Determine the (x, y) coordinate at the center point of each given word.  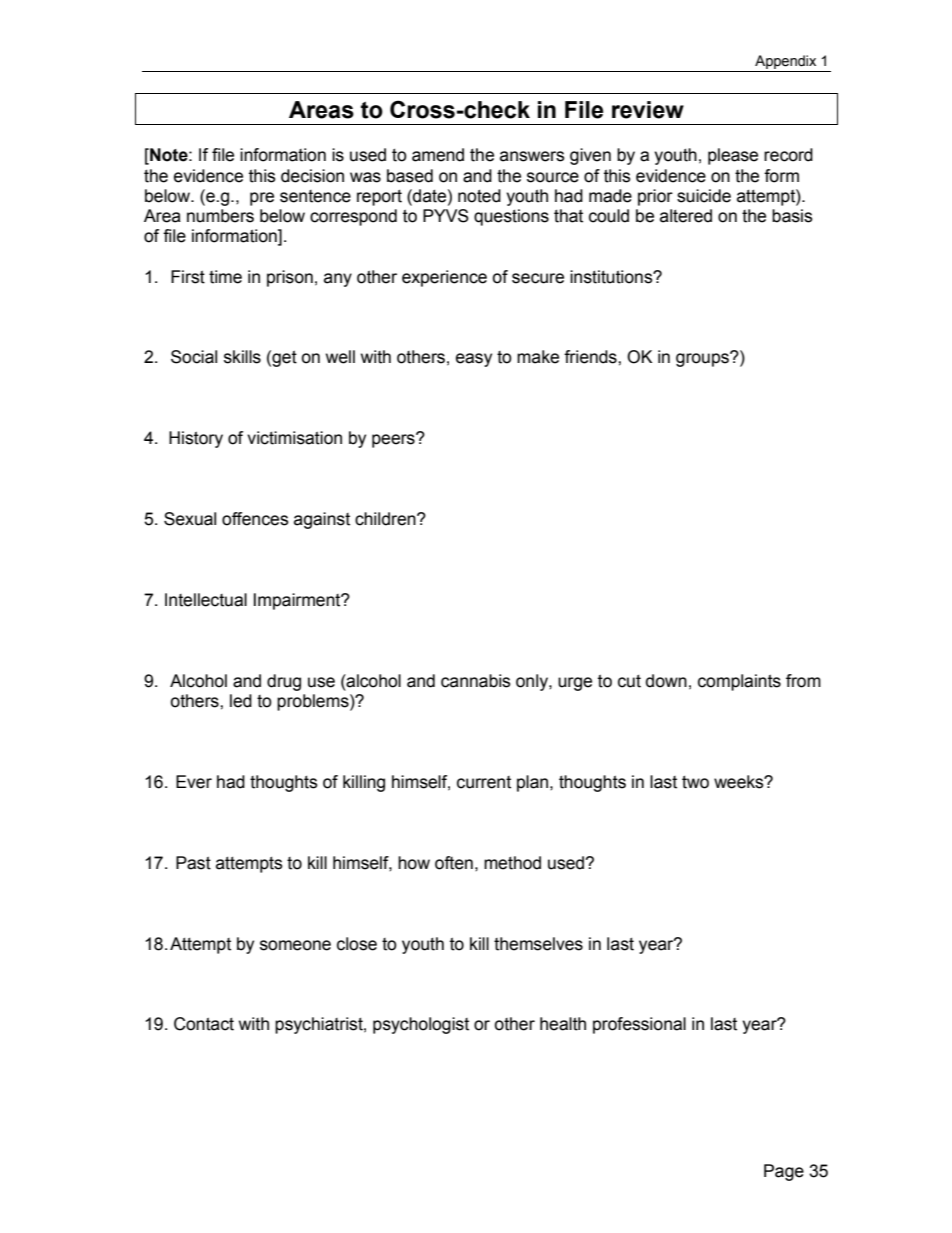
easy (474, 360)
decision (312, 176)
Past (193, 863)
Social (194, 357)
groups (703, 359)
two (695, 782)
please (733, 156)
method (512, 863)
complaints (739, 682)
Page (784, 1172)
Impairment (298, 601)
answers (532, 156)
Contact (204, 1024)
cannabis (476, 681)
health (563, 1024)
